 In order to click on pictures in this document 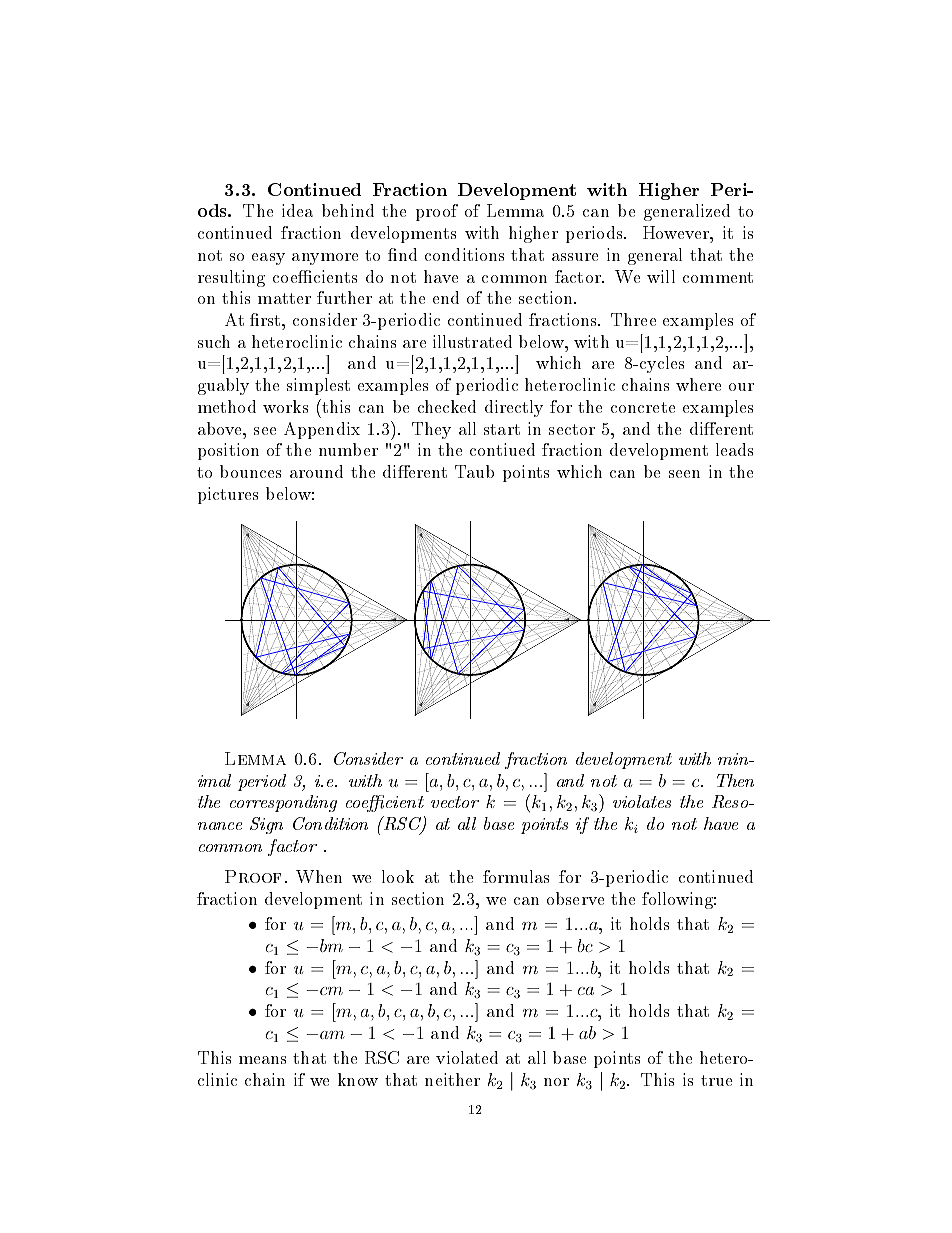, I will do `click(228, 495)`.
